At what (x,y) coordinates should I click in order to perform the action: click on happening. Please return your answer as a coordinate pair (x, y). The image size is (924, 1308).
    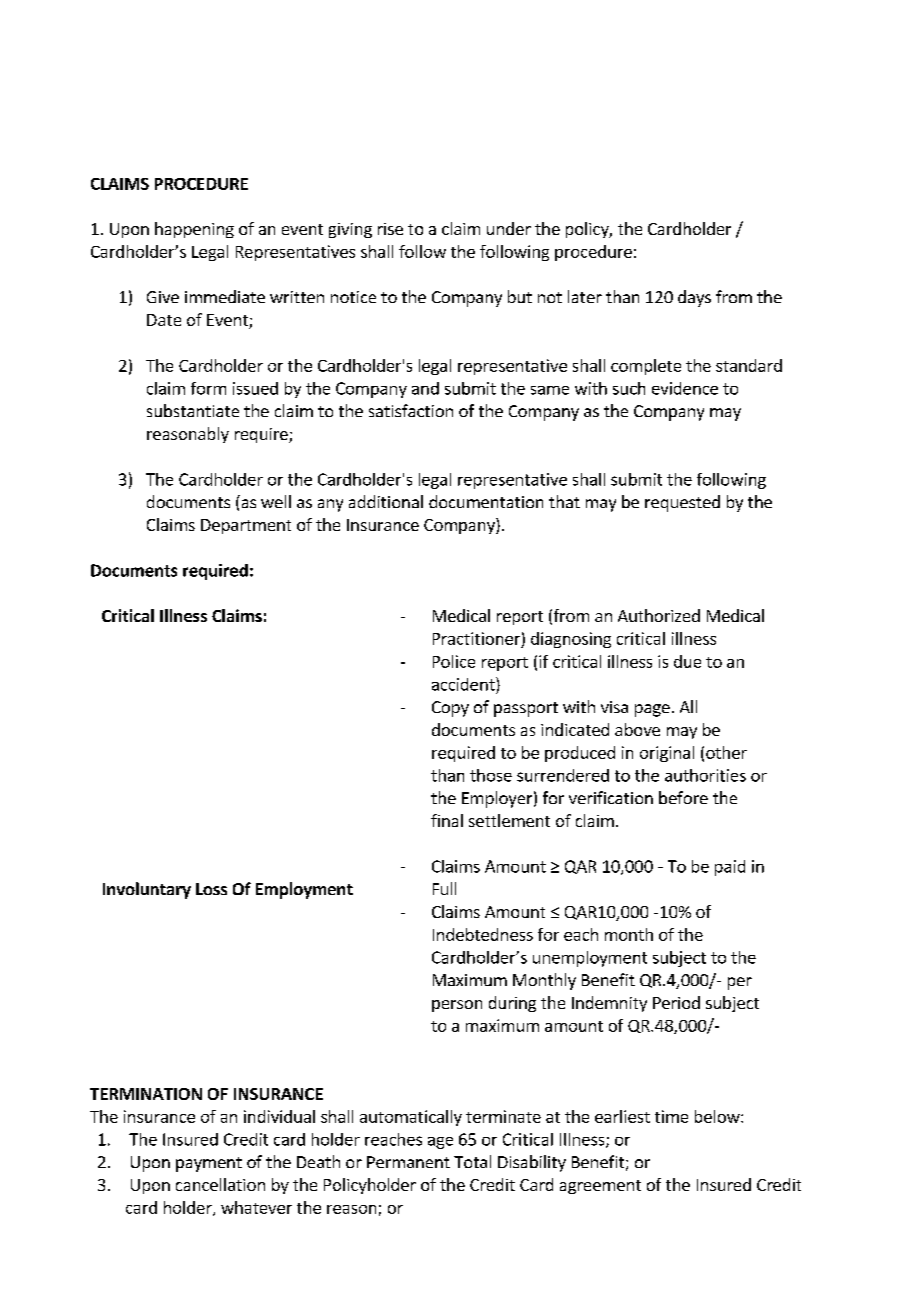
    Looking at the image, I should click on (194, 230).
